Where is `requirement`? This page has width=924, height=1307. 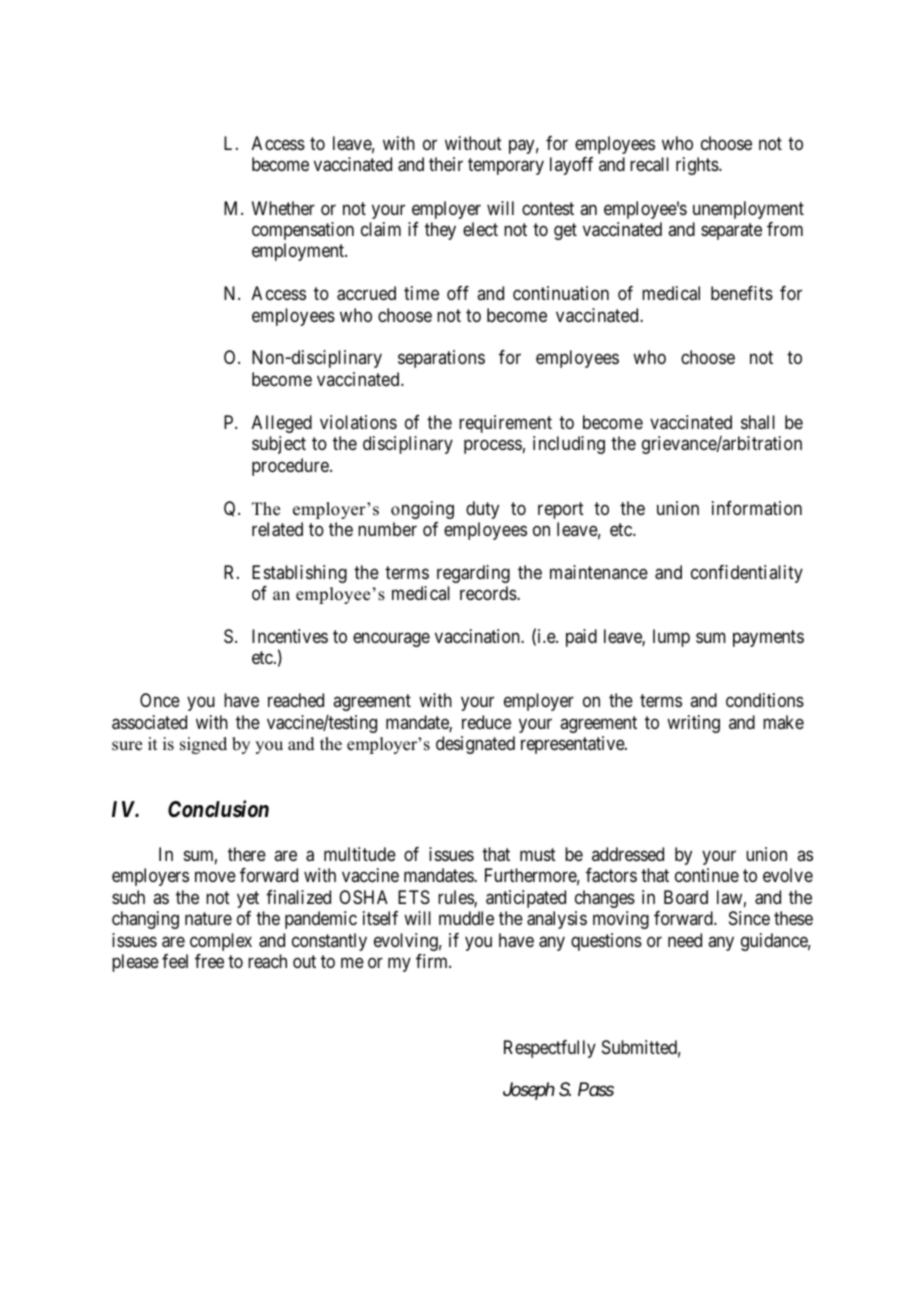
requirement is located at coordinates (505, 424).
